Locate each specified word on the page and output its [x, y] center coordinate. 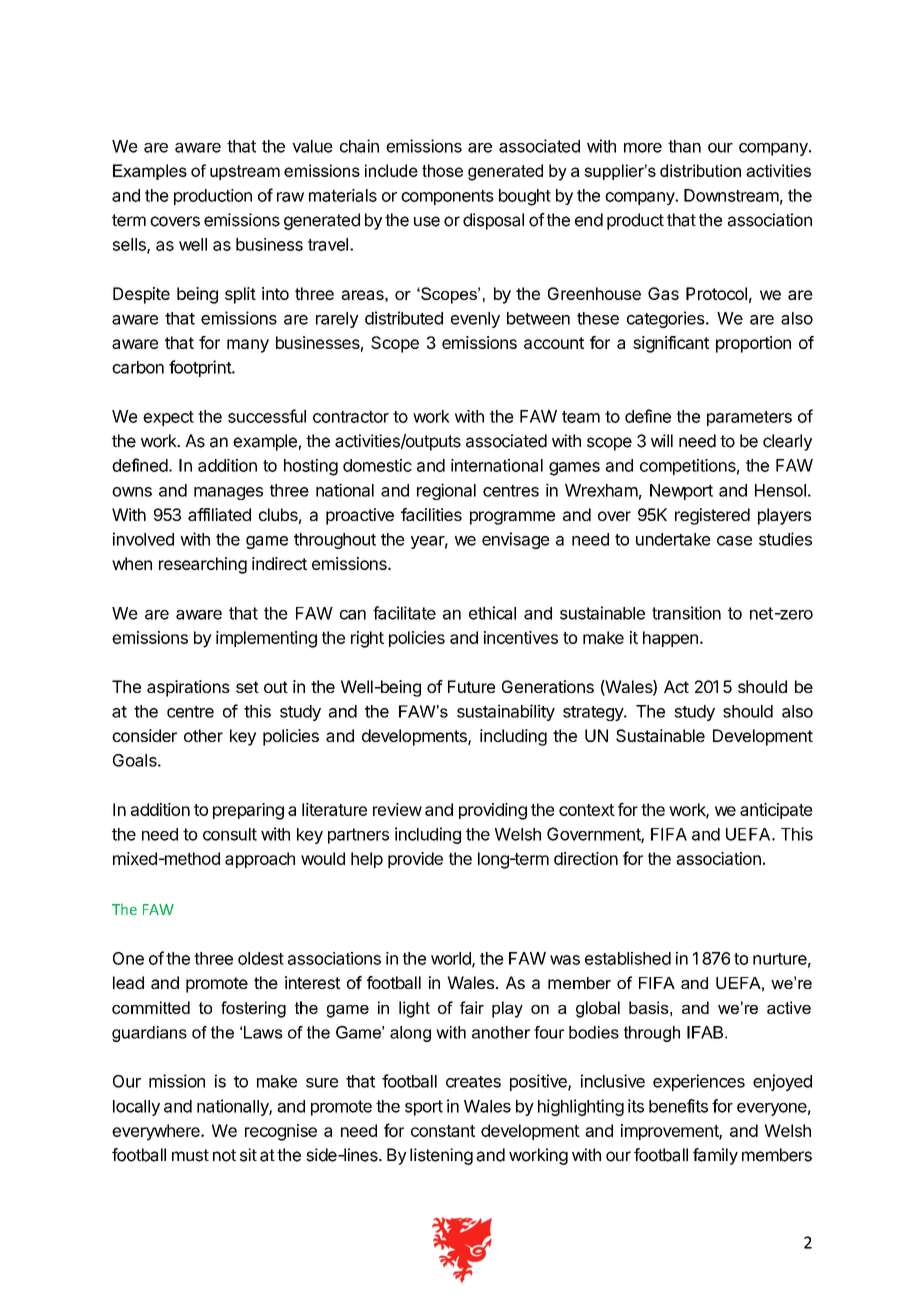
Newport [681, 492]
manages [228, 493]
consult [230, 834]
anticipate [776, 811]
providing [493, 811]
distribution [700, 170]
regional [446, 491]
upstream [245, 172]
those [442, 170]
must [190, 1155]
